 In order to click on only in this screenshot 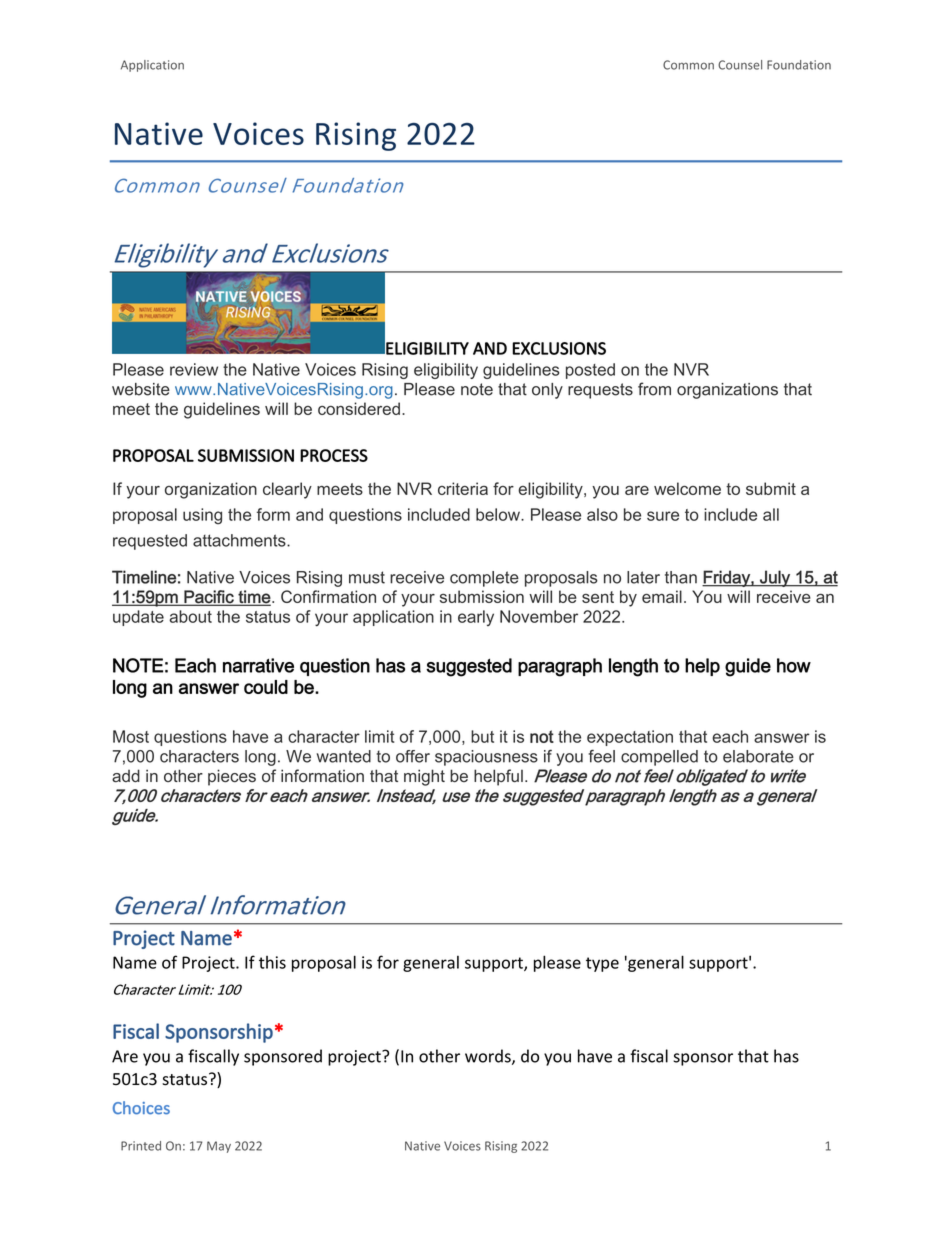, I will do `click(547, 391)`.
